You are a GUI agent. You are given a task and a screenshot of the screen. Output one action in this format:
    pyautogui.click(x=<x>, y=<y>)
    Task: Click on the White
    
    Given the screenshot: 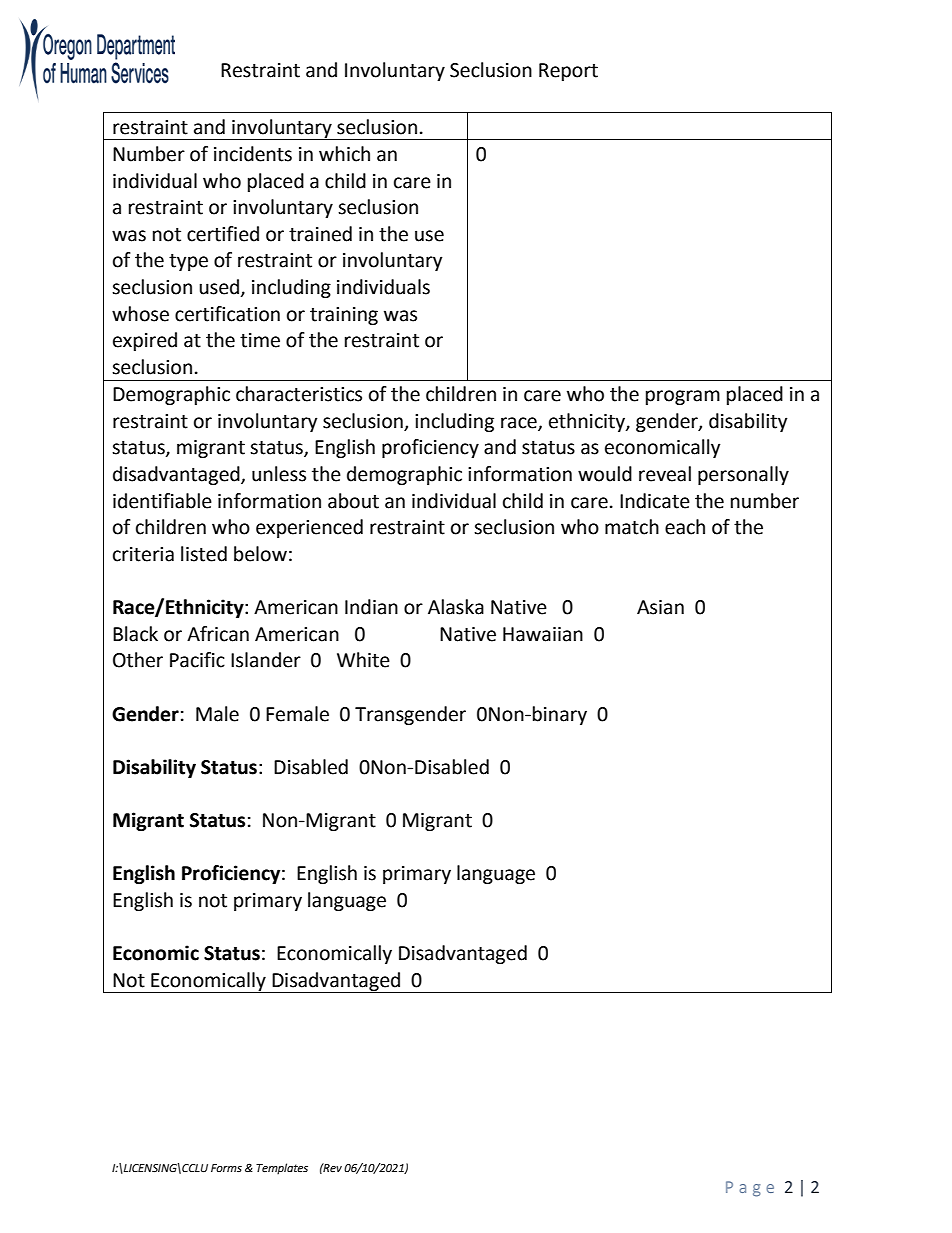 What is the action you would take?
    pyautogui.click(x=363, y=660)
